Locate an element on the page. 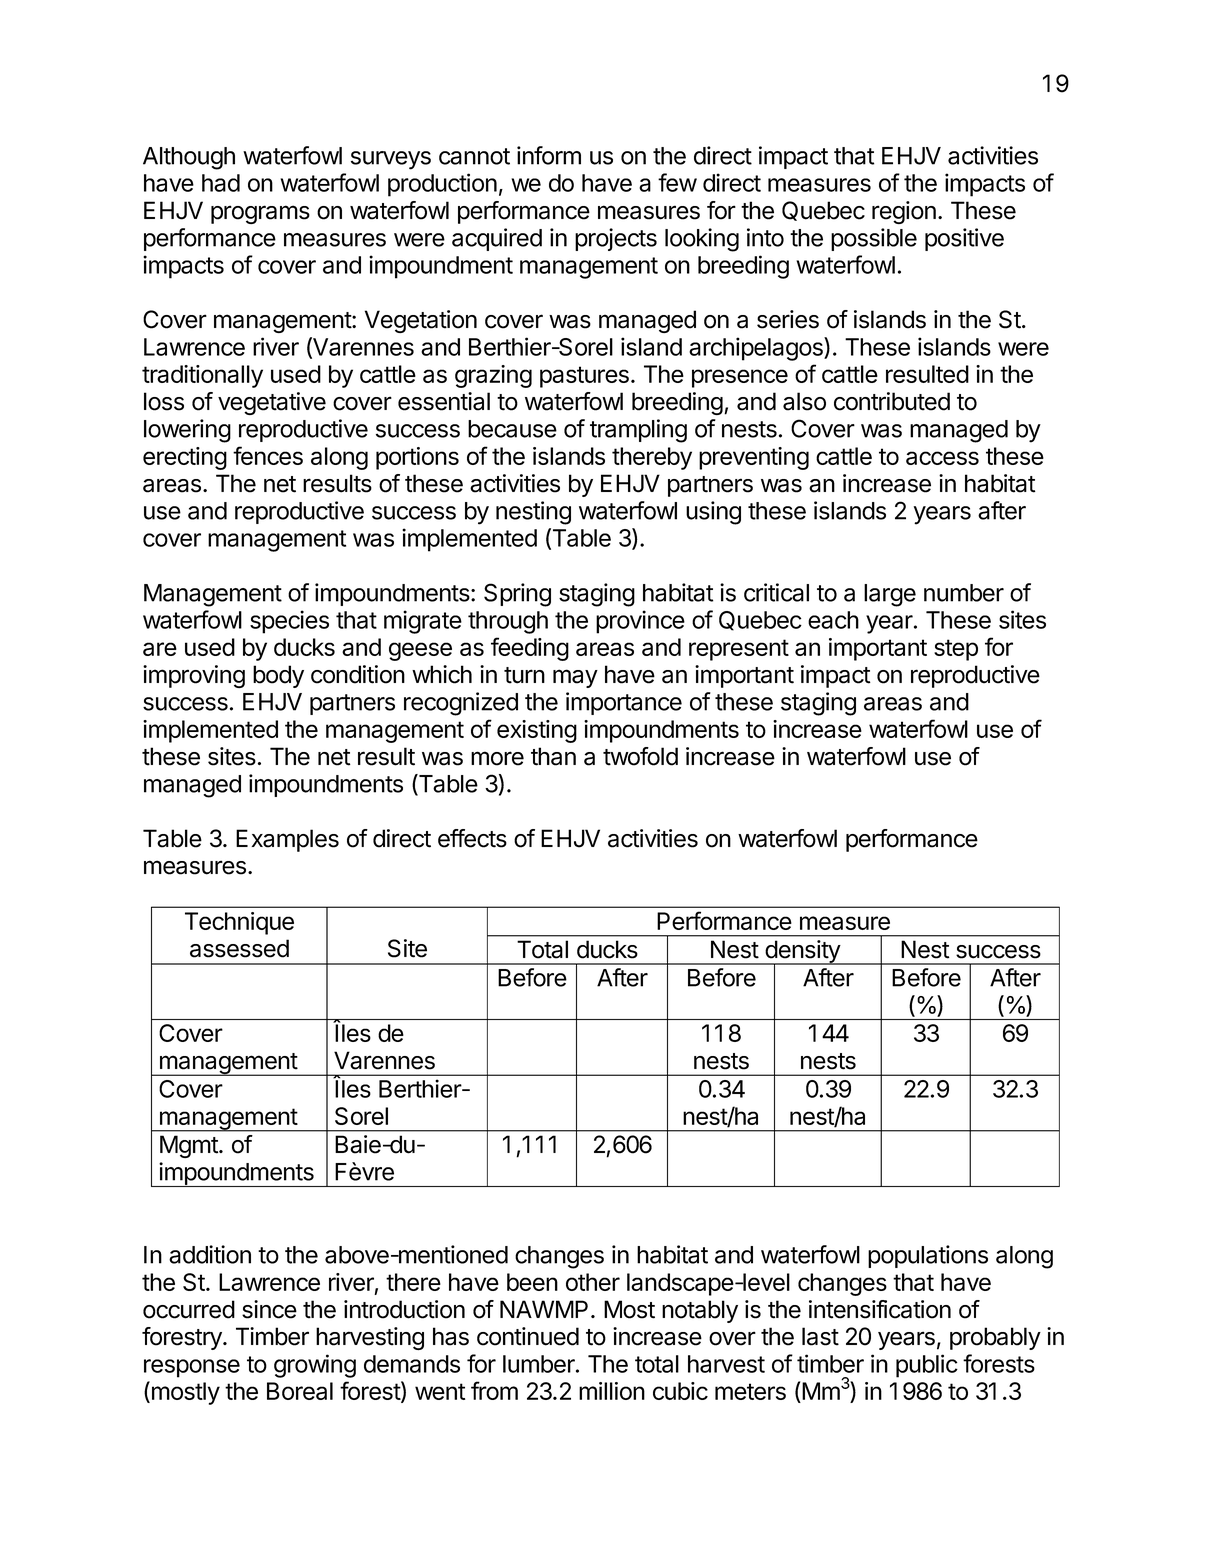 This page has height=1567, width=1211. inform is located at coordinates (549, 155).
